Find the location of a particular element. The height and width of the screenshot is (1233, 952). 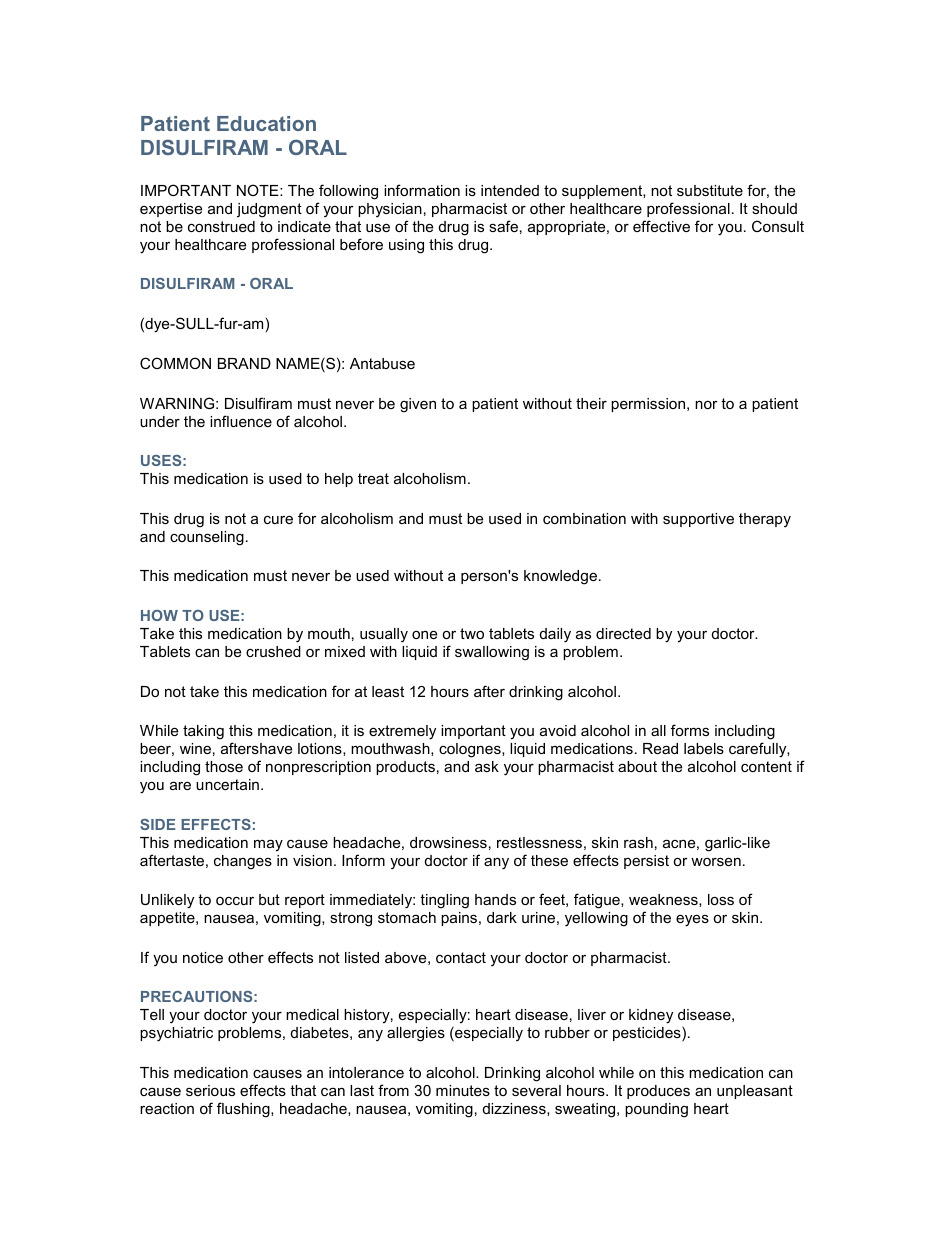

serious is located at coordinates (210, 1090).
